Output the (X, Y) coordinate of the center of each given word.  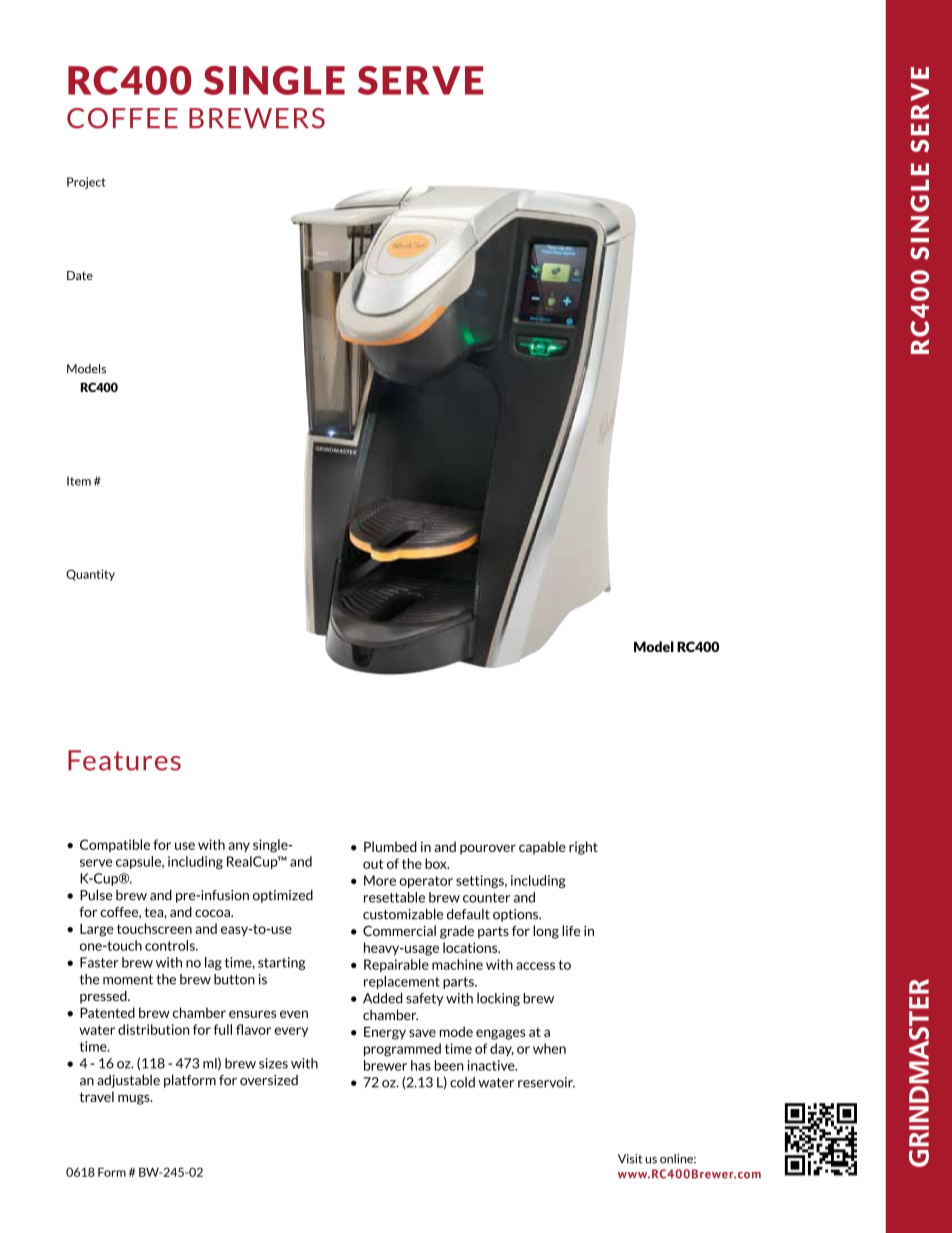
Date (80, 275)
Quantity (90, 575)
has (421, 1065)
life (571, 930)
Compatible (115, 845)
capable (542, 848)
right (583, 848)
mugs (135, 1099)
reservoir (546, 1082)
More (380, 880)
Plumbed (390, 846)
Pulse (96, 895)
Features (124, 760)
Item (79, 481)
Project (86, 183)
